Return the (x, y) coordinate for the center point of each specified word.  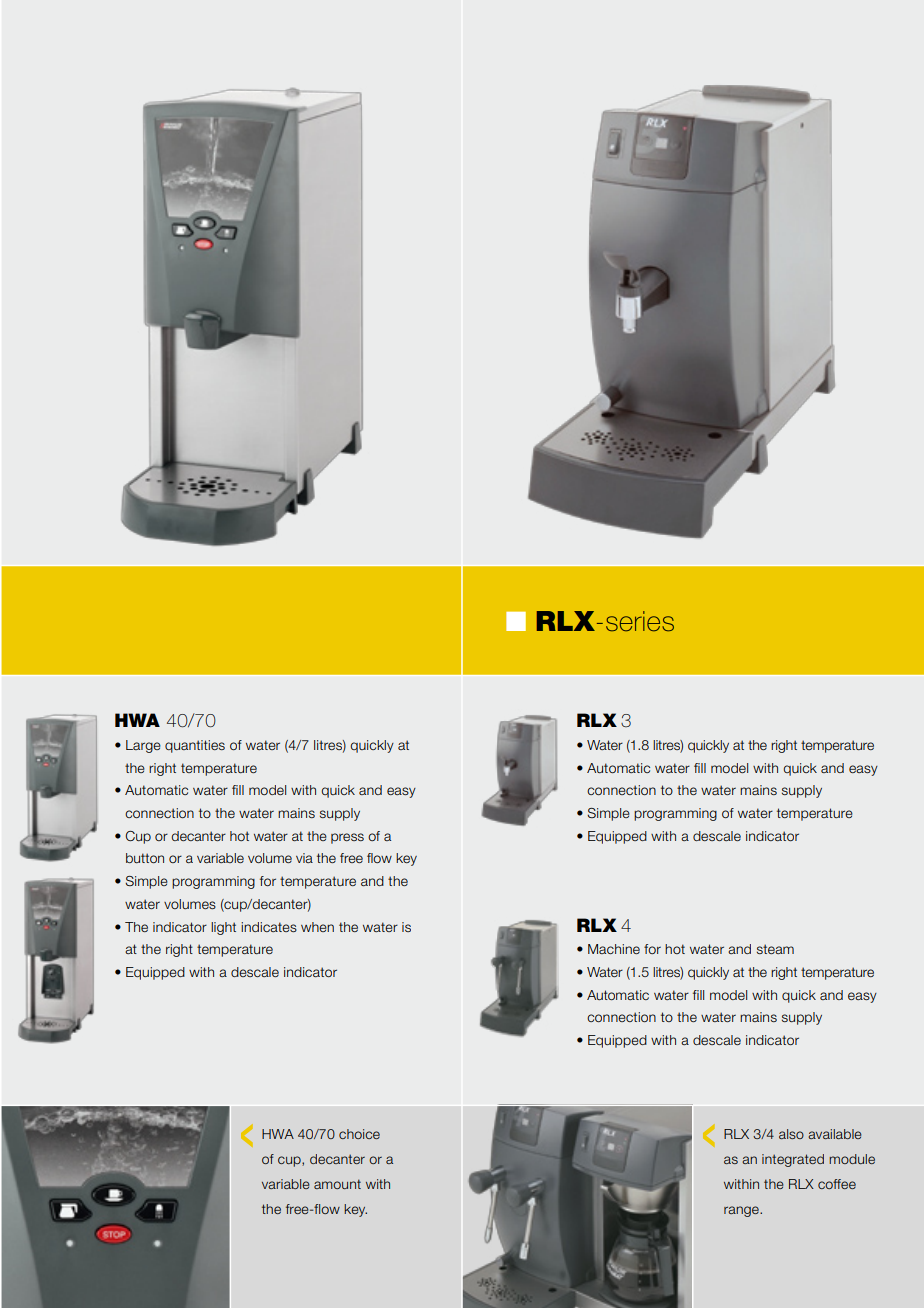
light (223, 928)
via (304, 858)
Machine (614, 949)
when (317, 927)
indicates (269, 927)
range (742, 1211)
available (835, 1134)
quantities (195, 746)
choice (359, 1134)
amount (337, 1184)
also (791, 1134)
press (347, 838)
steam (775, 949)
